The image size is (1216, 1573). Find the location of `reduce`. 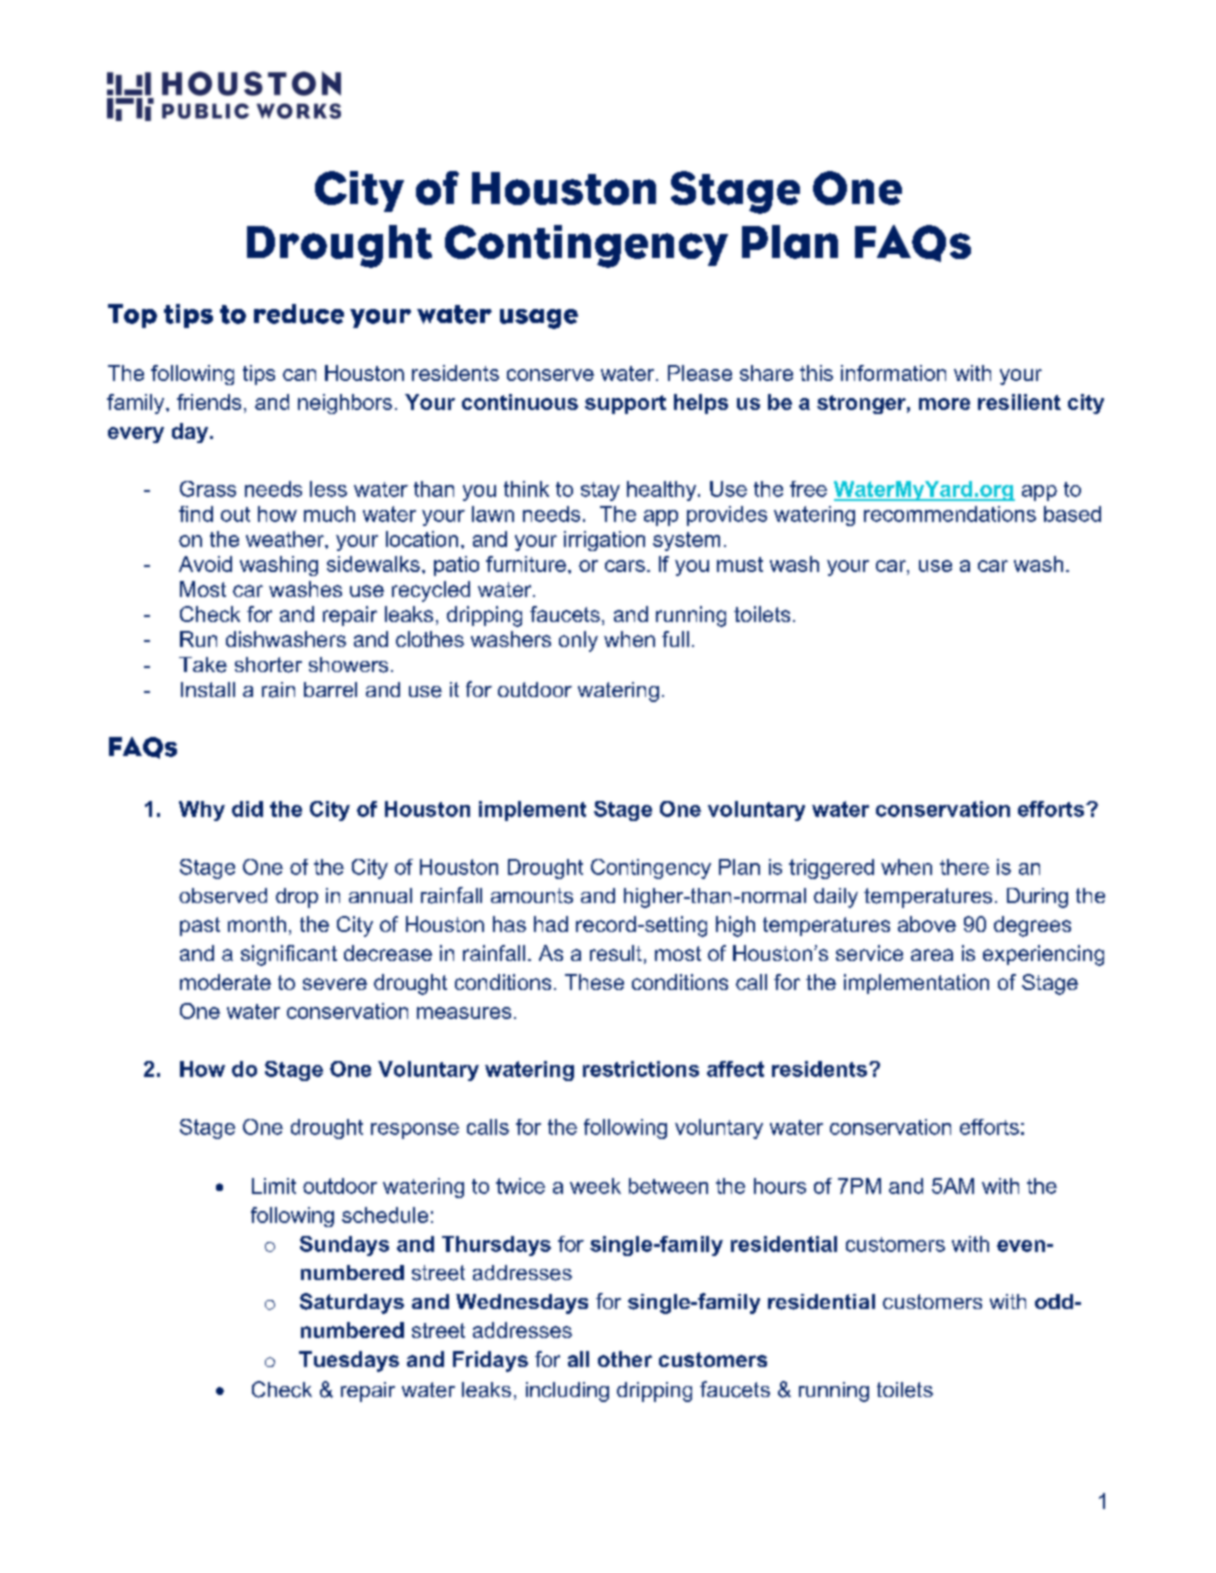

reduce is located at coordinates (299, 314).
